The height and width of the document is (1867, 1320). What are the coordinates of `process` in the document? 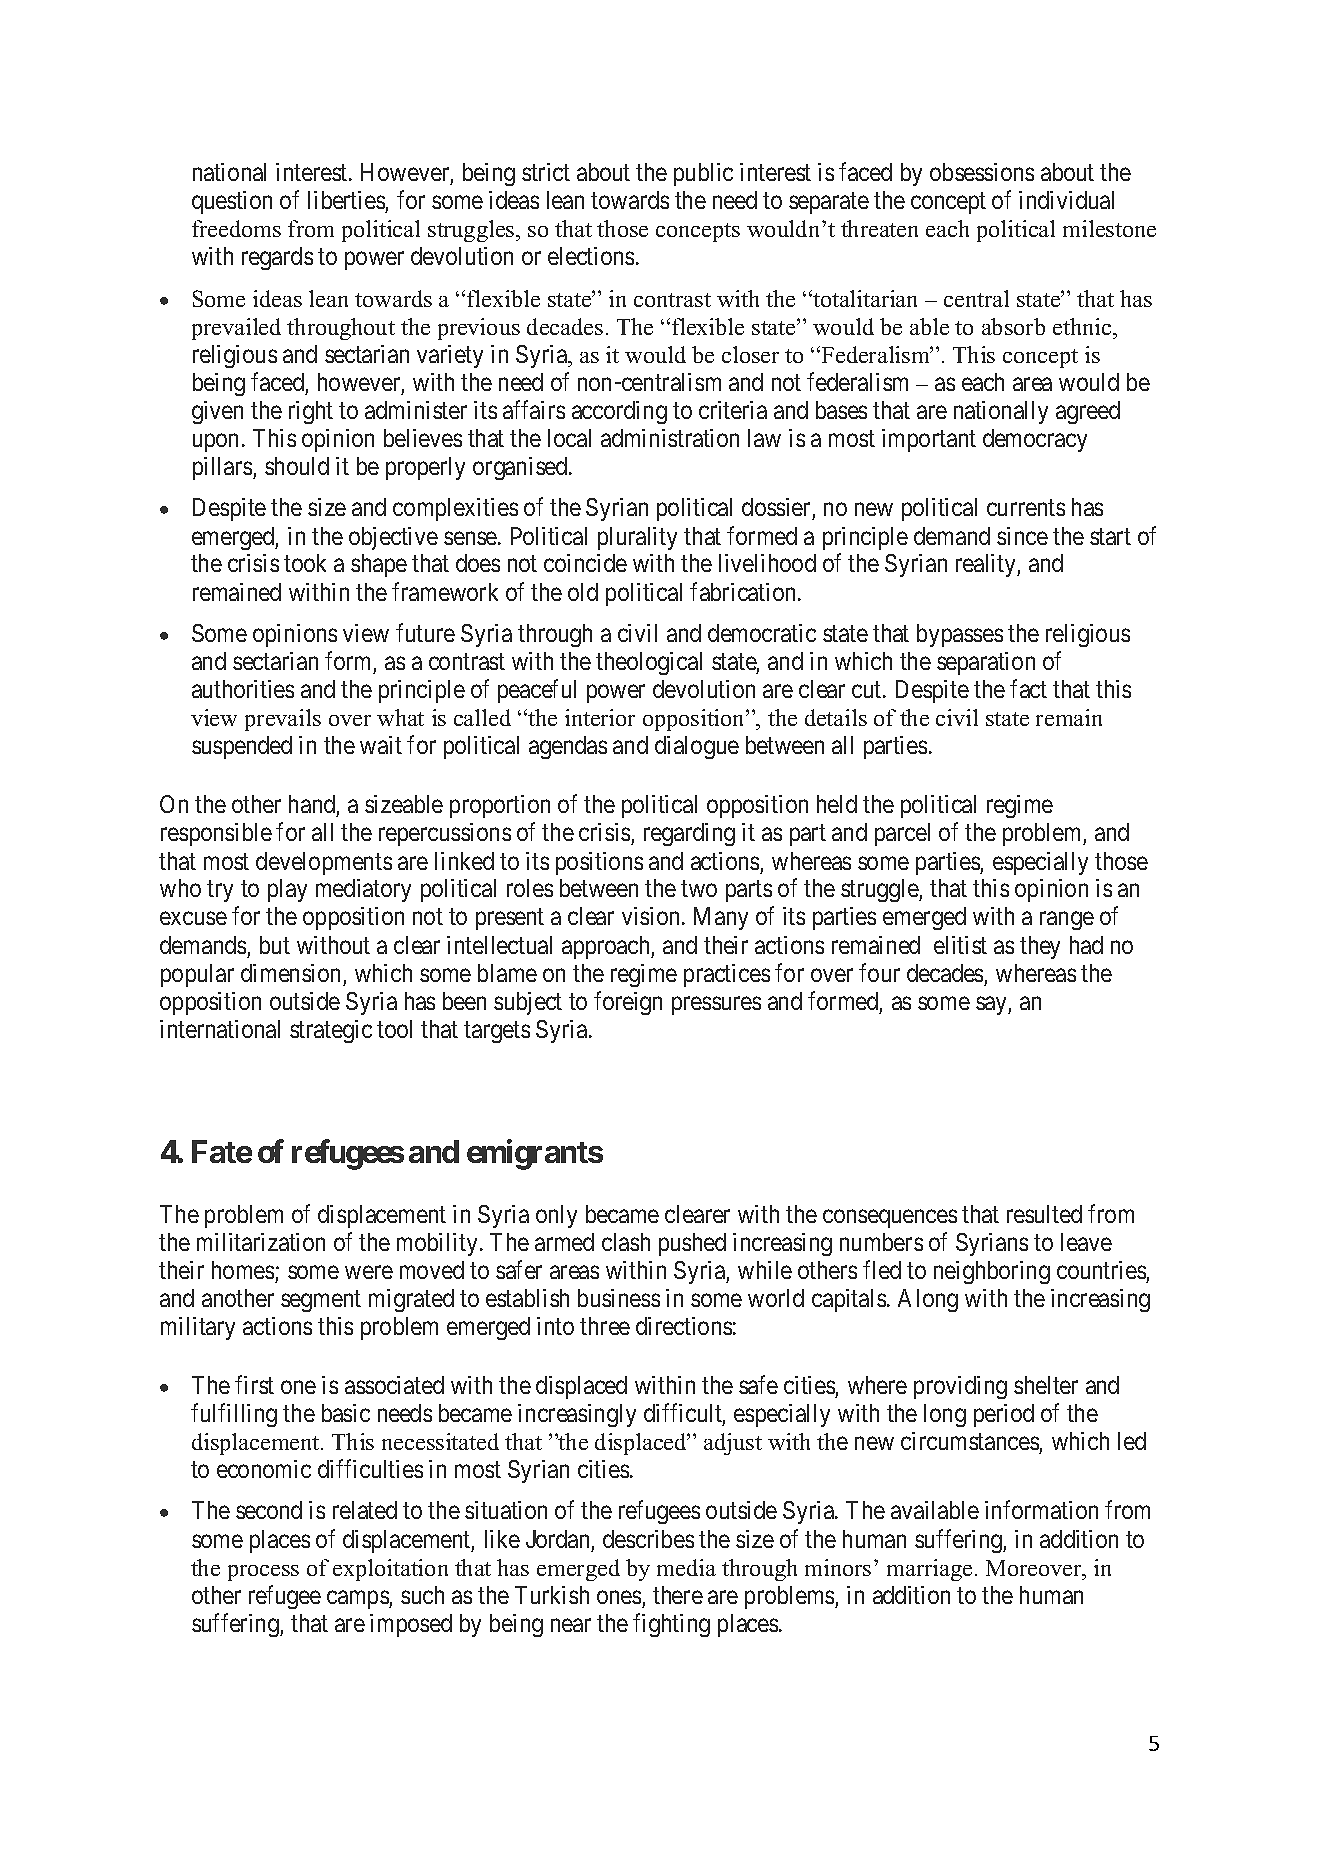 It's located at (263, 1573).
